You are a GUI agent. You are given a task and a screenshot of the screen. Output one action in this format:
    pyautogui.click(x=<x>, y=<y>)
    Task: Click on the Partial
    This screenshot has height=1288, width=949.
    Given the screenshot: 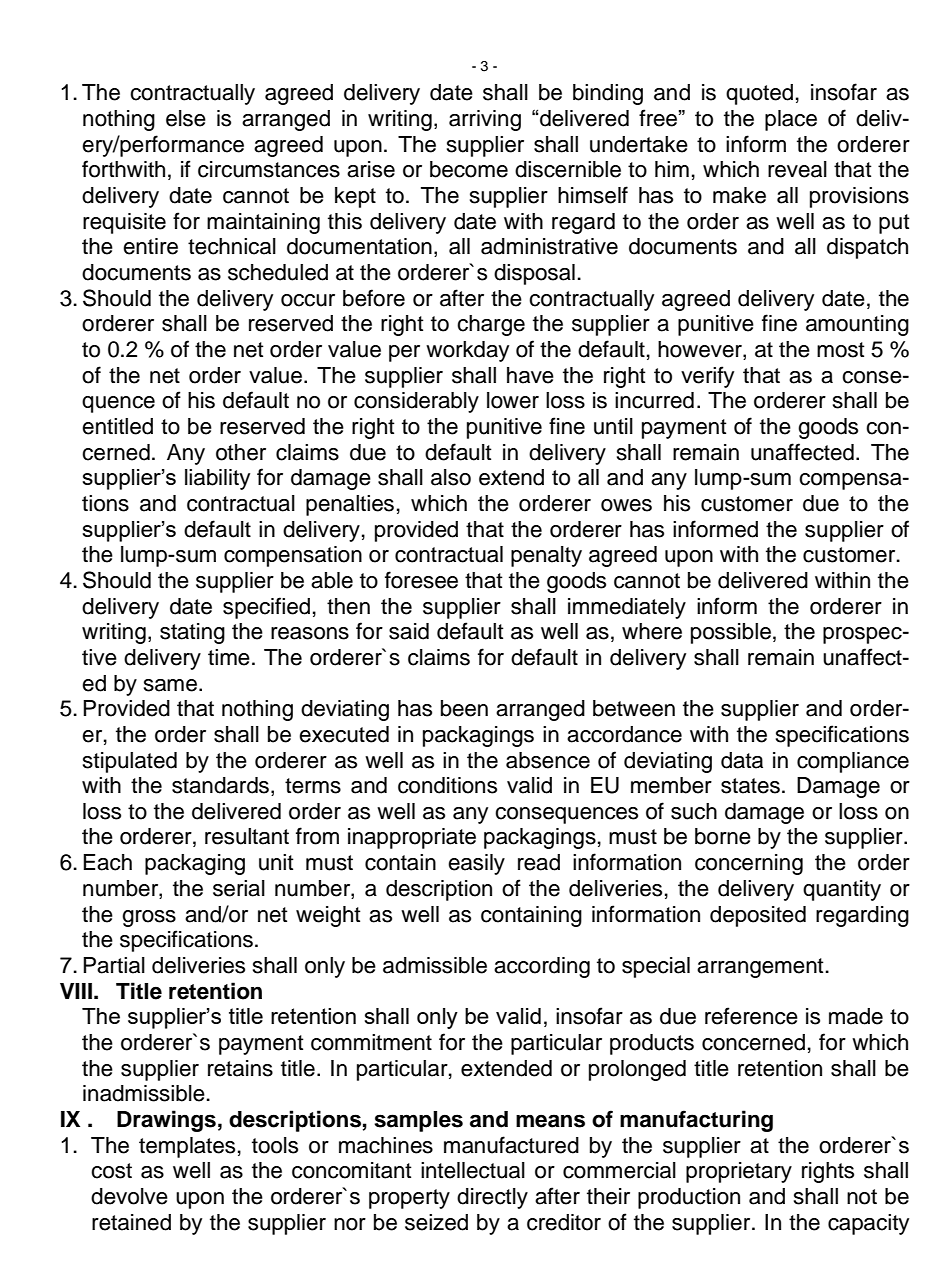 What is the action you would take?
    pyautogui.click(x=114, y=965)
